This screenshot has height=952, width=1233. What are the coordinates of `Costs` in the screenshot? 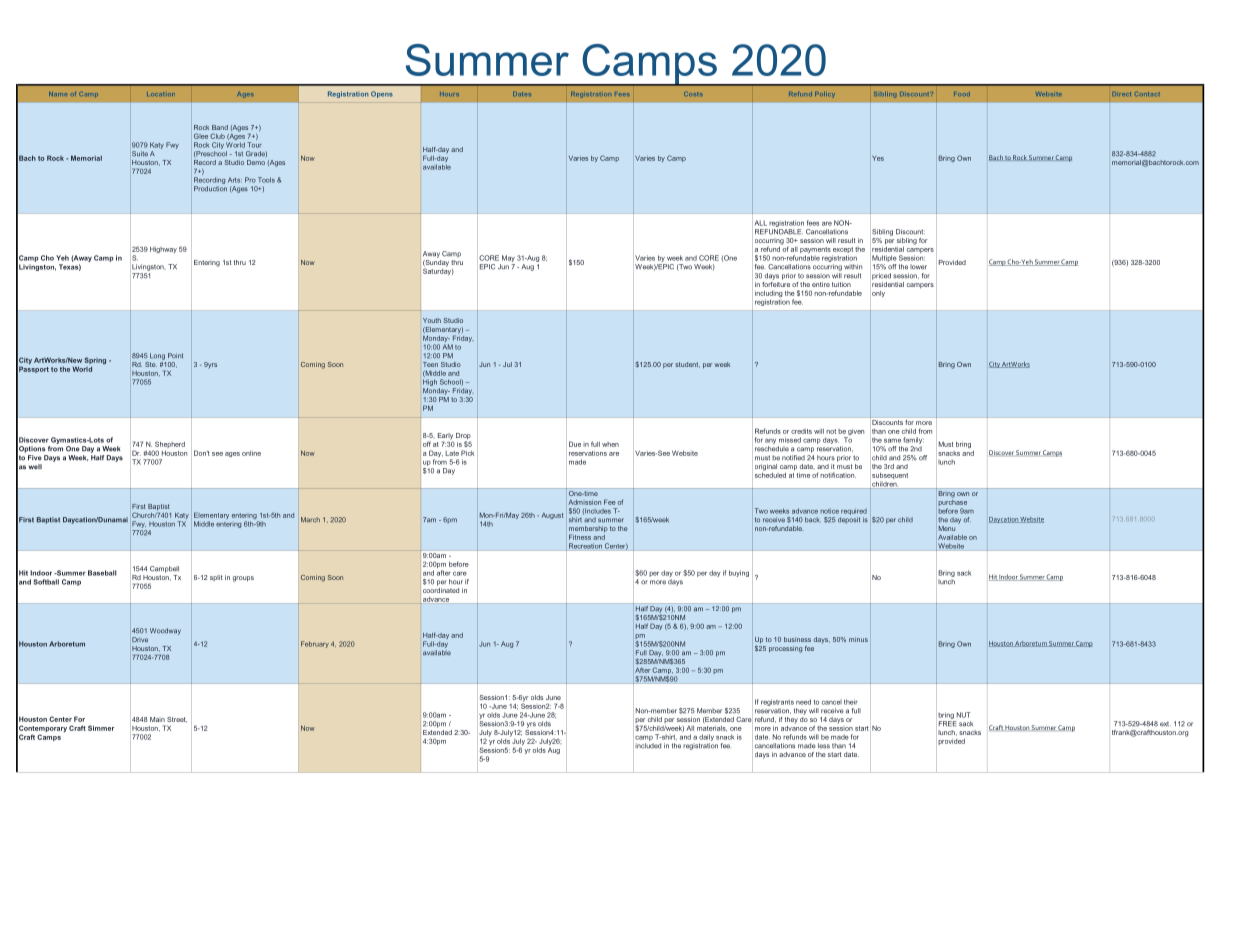 It's located at (693, 94).
